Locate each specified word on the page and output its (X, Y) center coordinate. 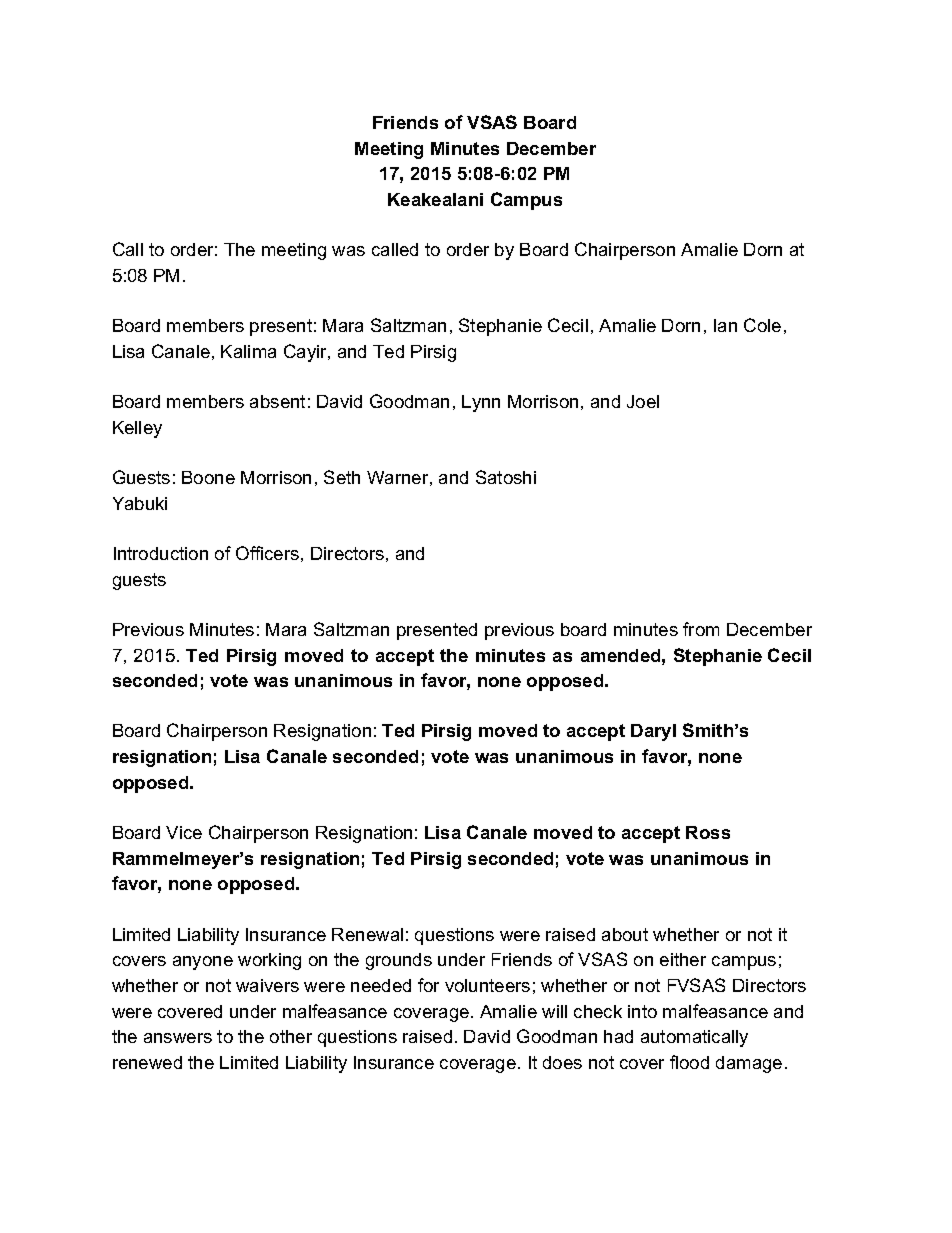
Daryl (653, 732)
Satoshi (506, 477)
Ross (708, 832)
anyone (203, 963)
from (701, 629)
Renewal (367, 934)
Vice (184, 832)
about (625, 934)
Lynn (481, 403)
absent (277, 401)
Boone (208, 477)
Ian (725, 325)
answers (178, 1038)
